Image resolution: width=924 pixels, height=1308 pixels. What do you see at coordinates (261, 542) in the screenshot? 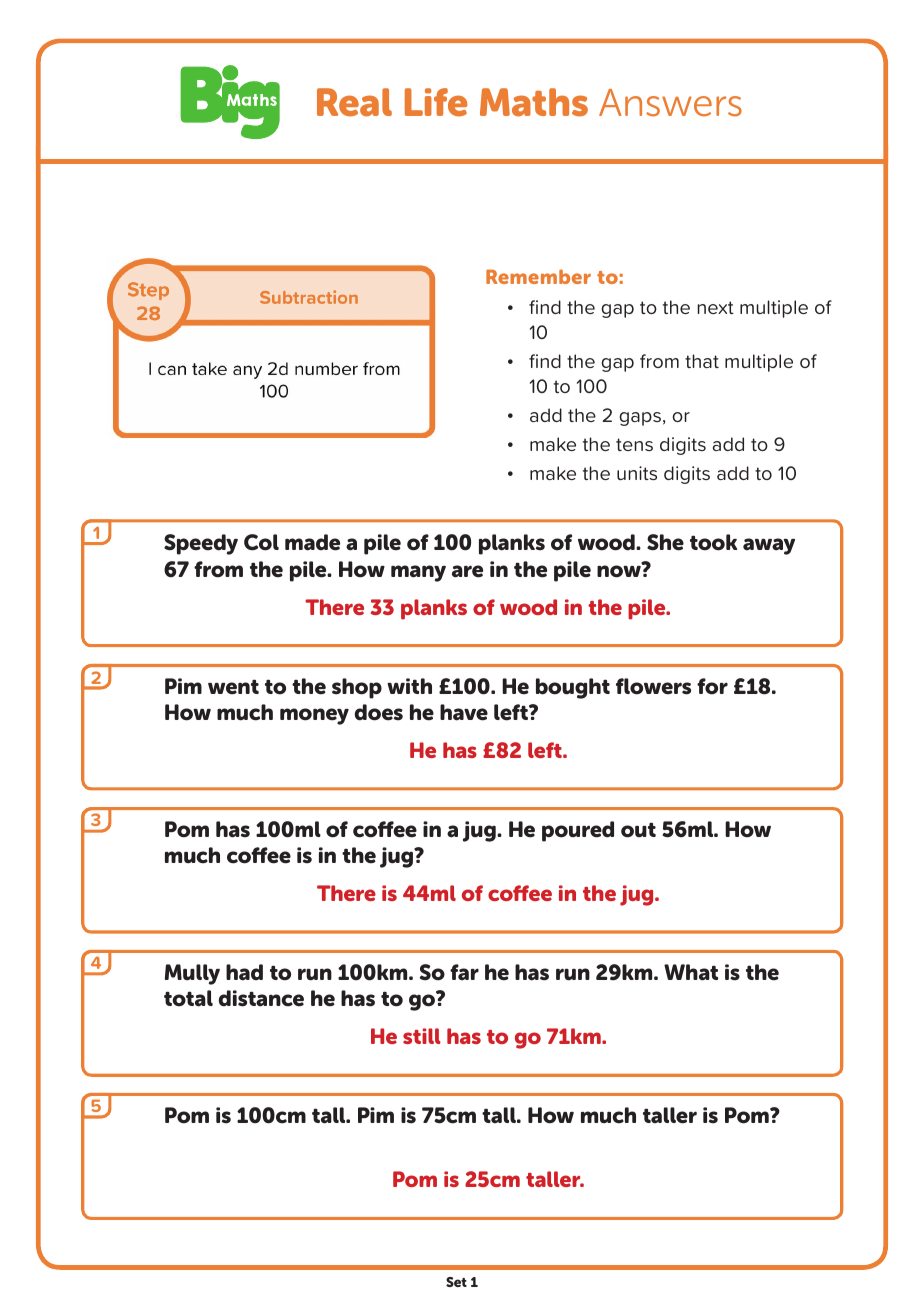
I see `Col` at bounding box center [261, 542].
